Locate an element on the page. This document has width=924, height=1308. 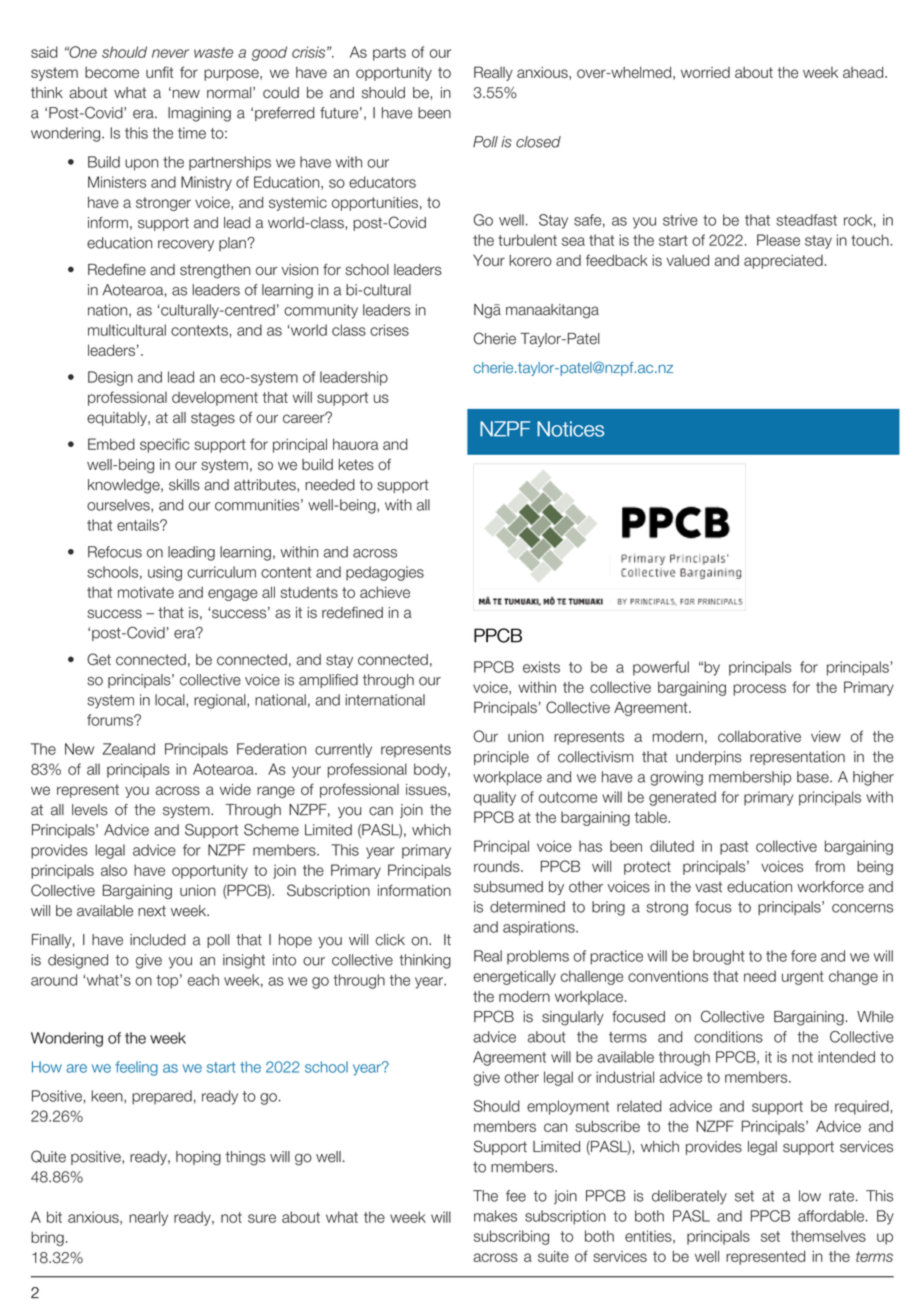
principle is located at coordinates (501, 758).
